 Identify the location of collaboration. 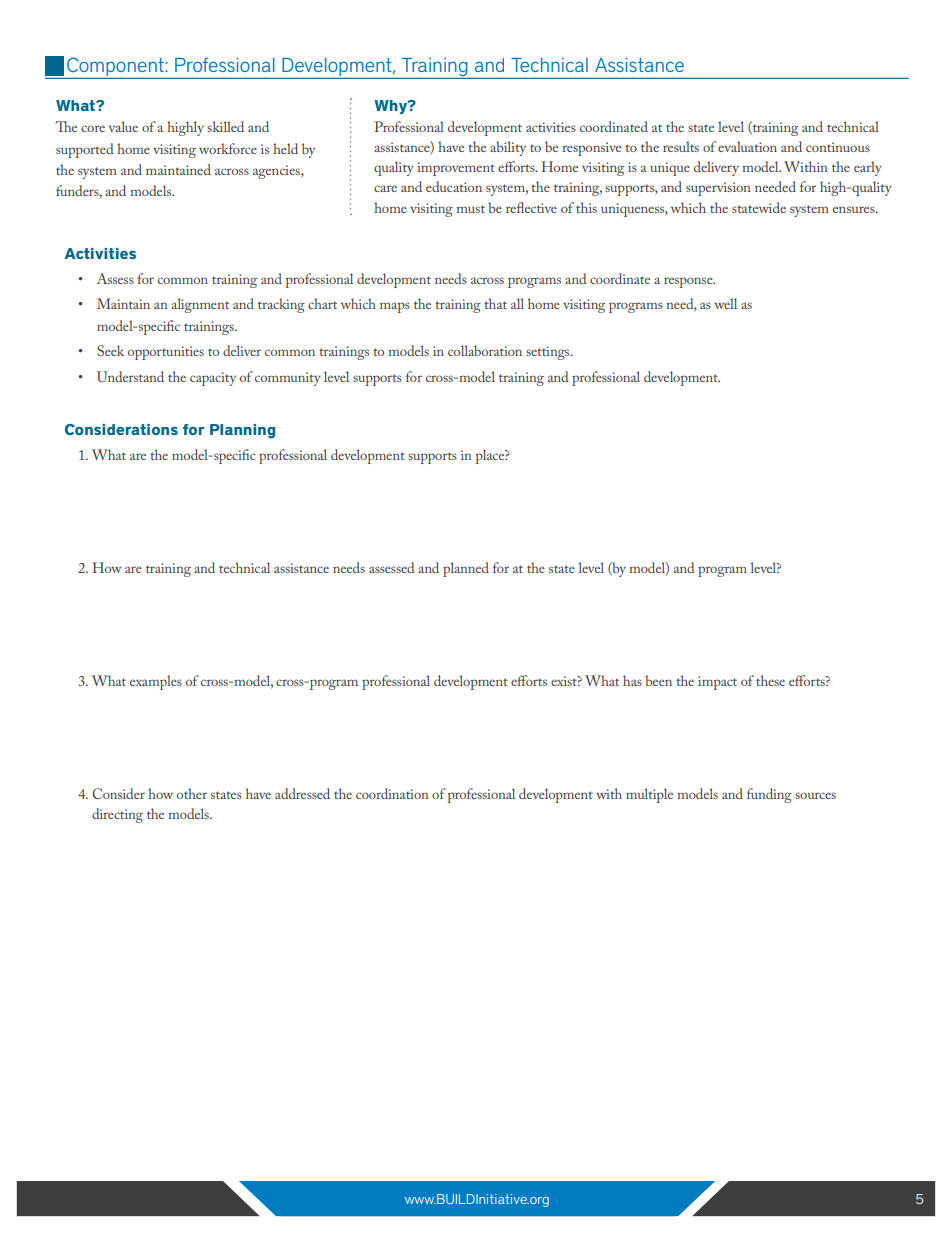
(485, 350).
